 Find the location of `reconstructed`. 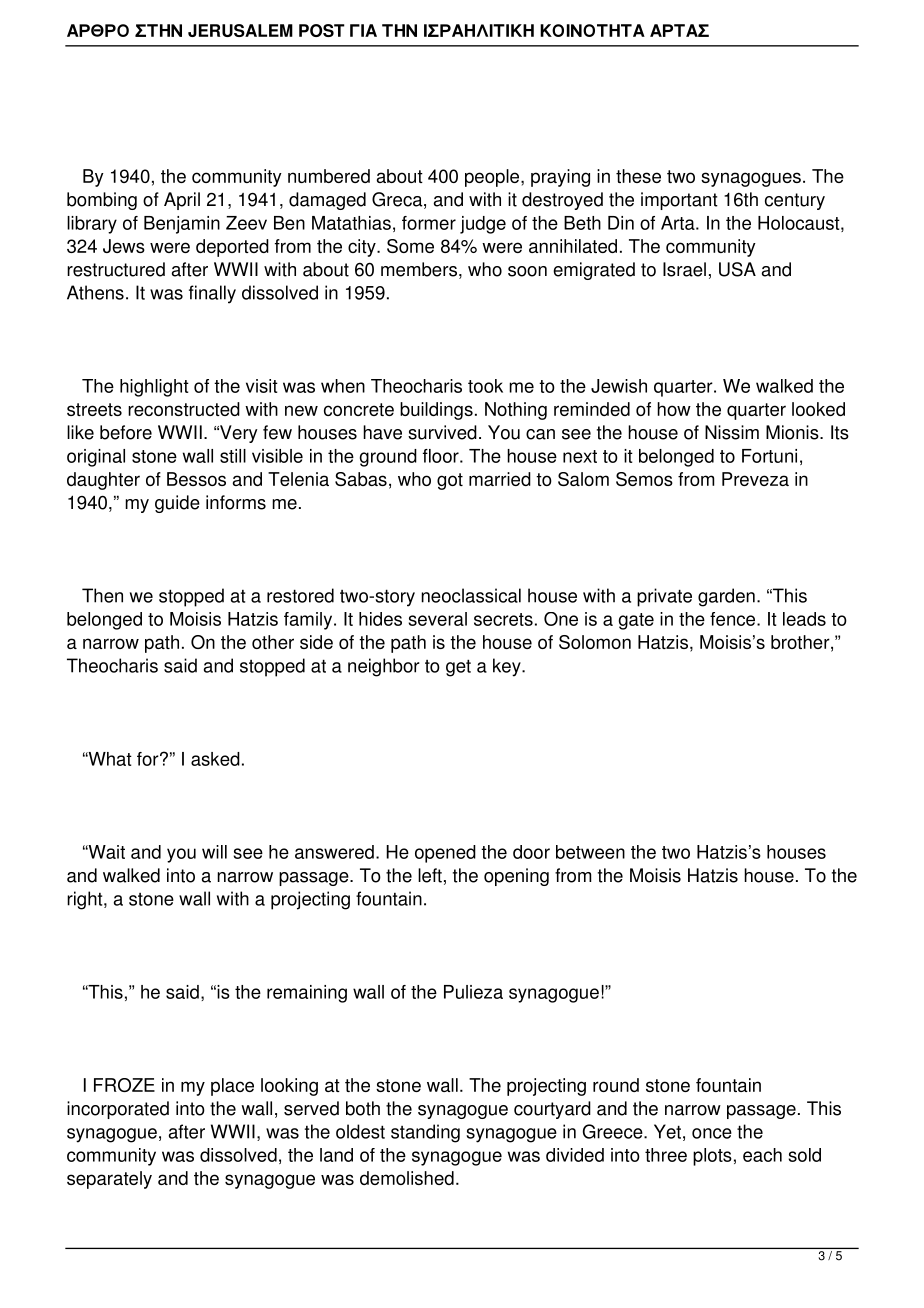

reconstructed is located at coordinates (184, 409).
